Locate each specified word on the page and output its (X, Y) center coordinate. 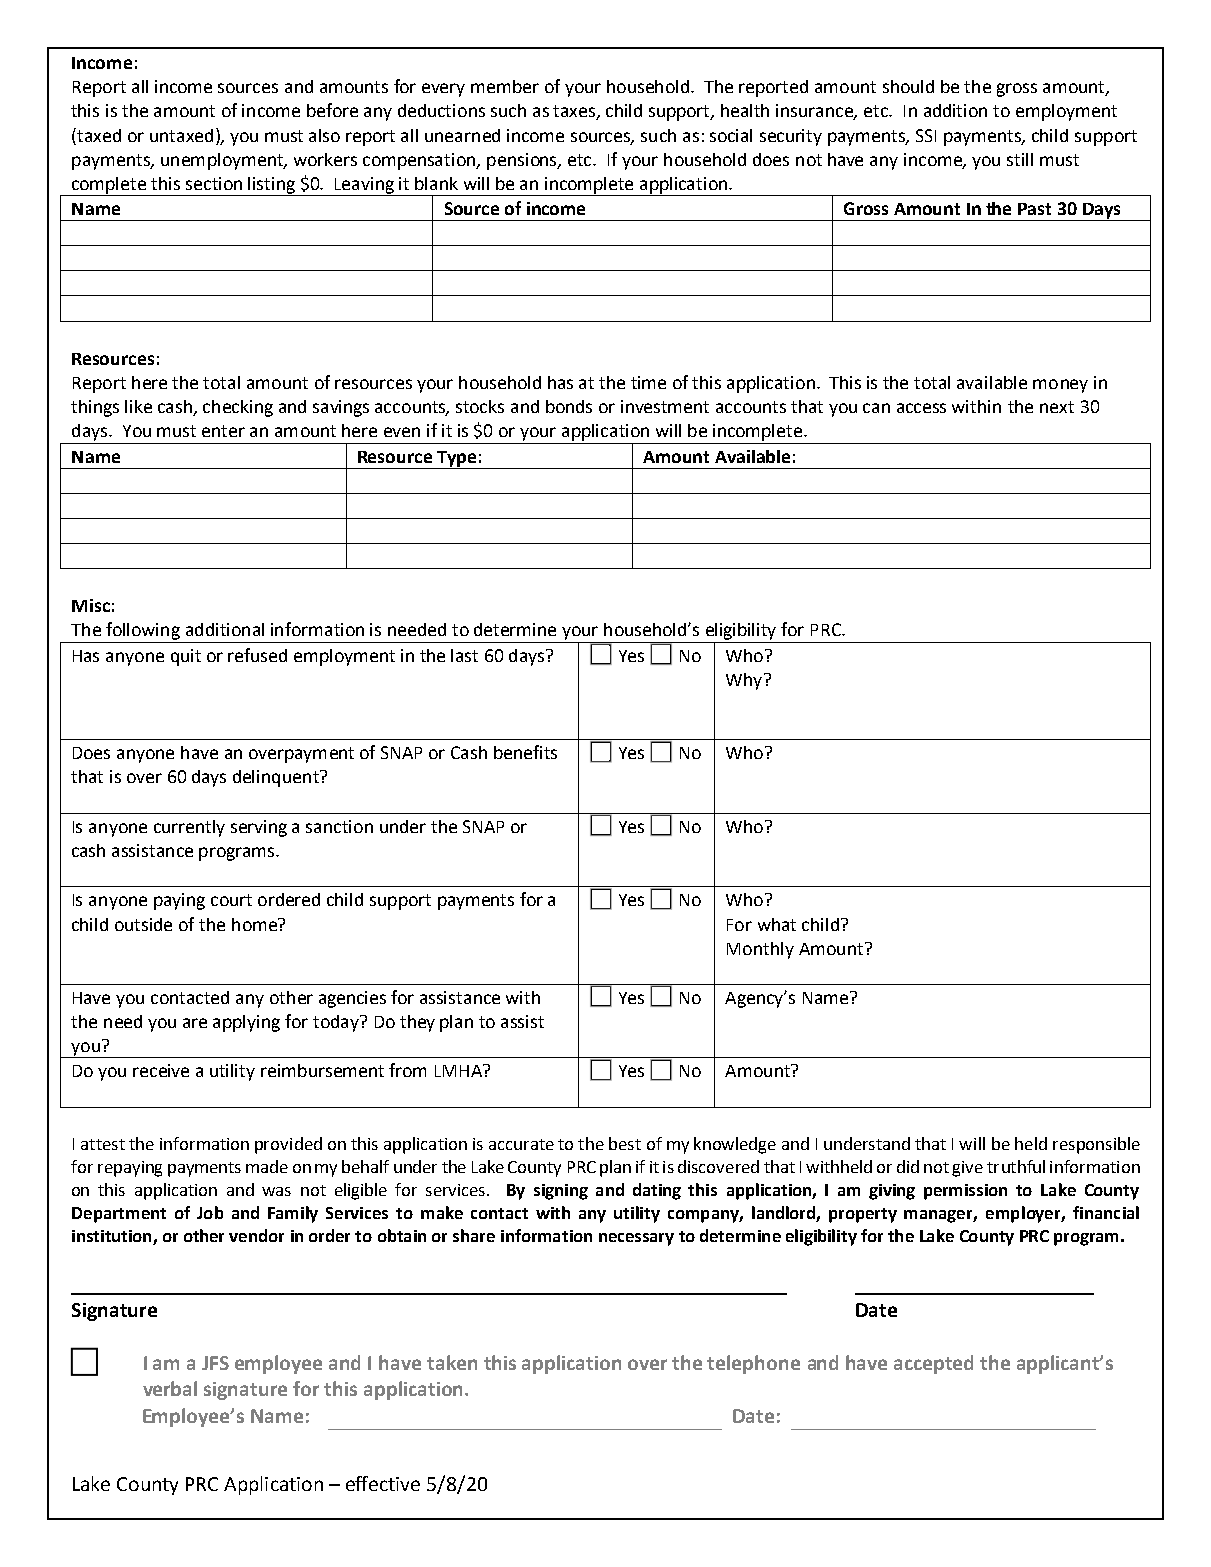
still (1020, 159)
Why (745, 681)
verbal (170, 1388)
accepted (933, 1364)
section (214, 183)
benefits (525, 752)
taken (452, 1362)
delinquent (277, 778)
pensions (523, 161)
